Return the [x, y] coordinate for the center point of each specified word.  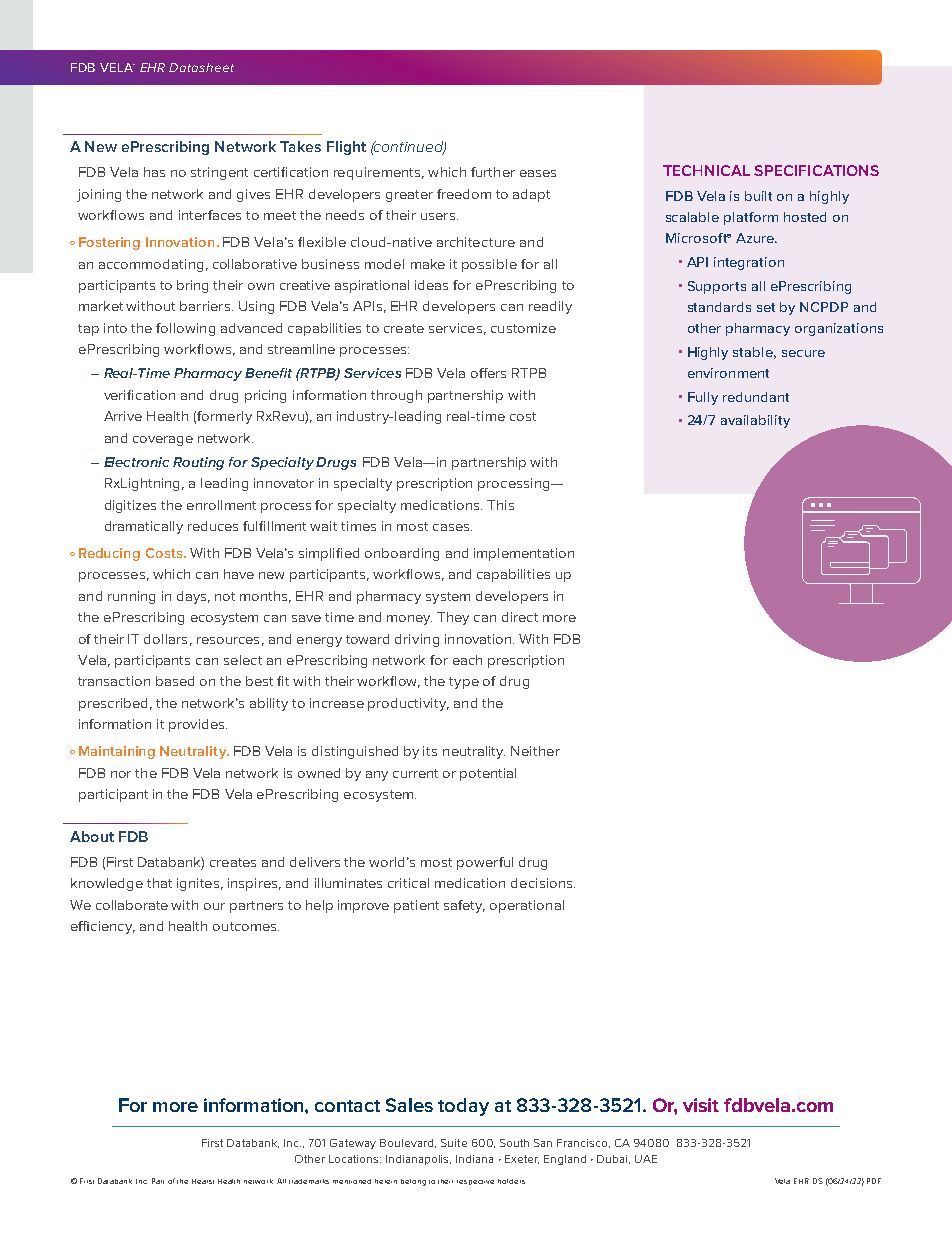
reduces [213, 526]
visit [701, 1105]
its [430, 751]
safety [464, 906]
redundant [756, 397]
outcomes [246, 926]
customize [523, 328]
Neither [535, 751]
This [500, 505]
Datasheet [201, 67]
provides [198, 725]
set [766, 307]
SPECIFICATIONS [816, 170]
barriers [205, 306]
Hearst [203, 1181]
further [493, 172]
